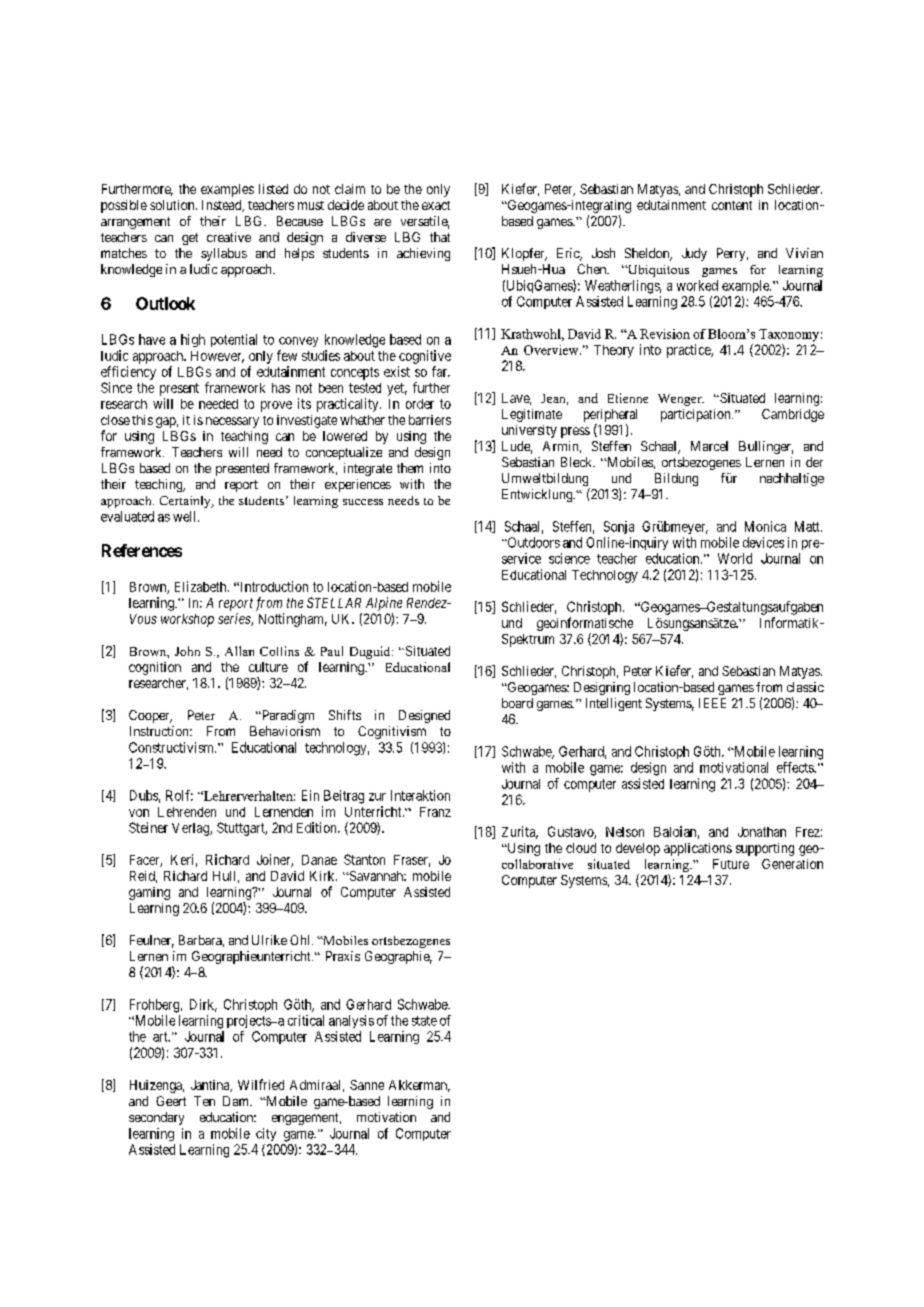 The width and height of the screenshot is (924, 1307). I want to click on Geert, so click(171, 1101).
